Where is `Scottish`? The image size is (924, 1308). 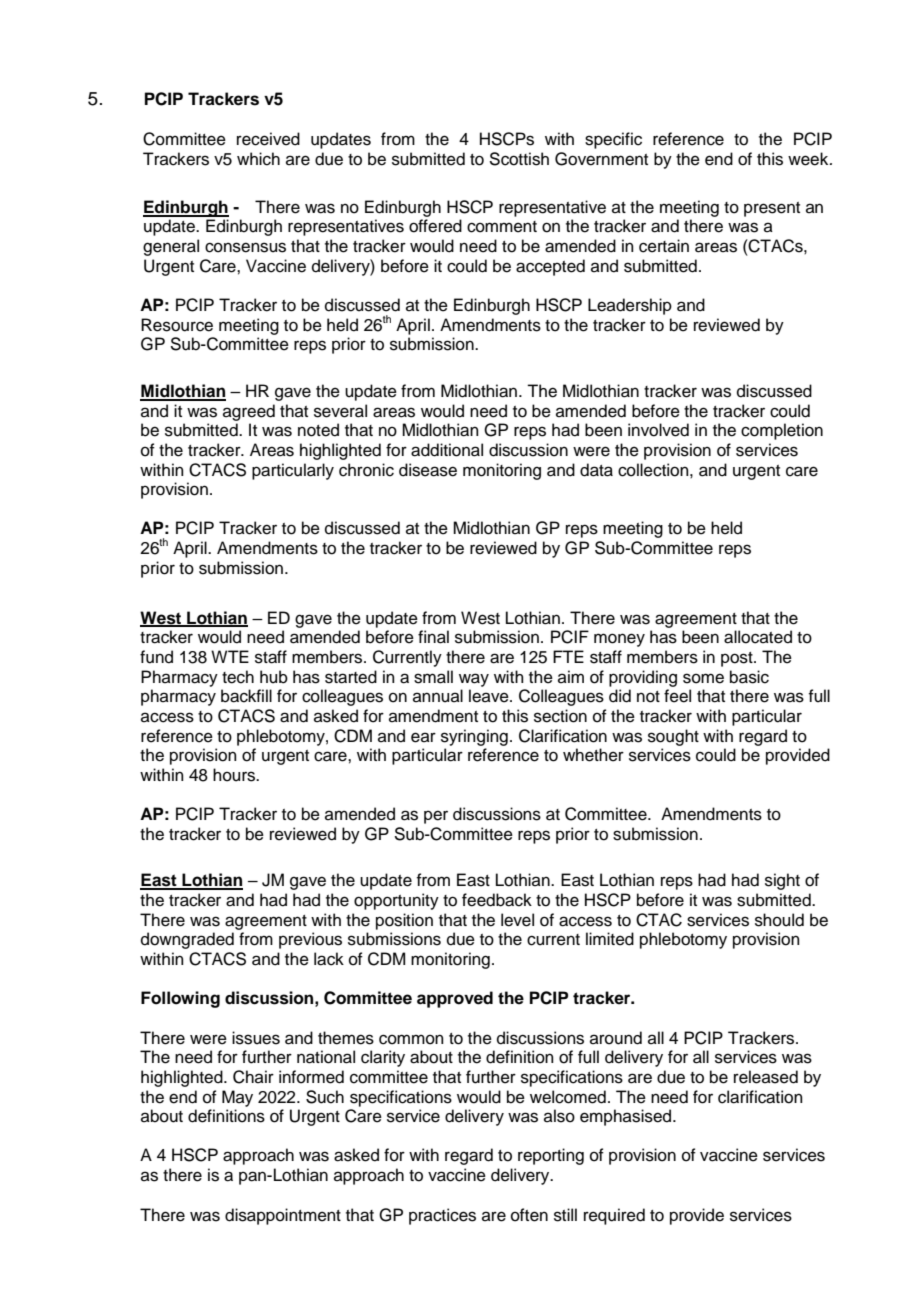
Scottish is located at coordinates (519, 159).
